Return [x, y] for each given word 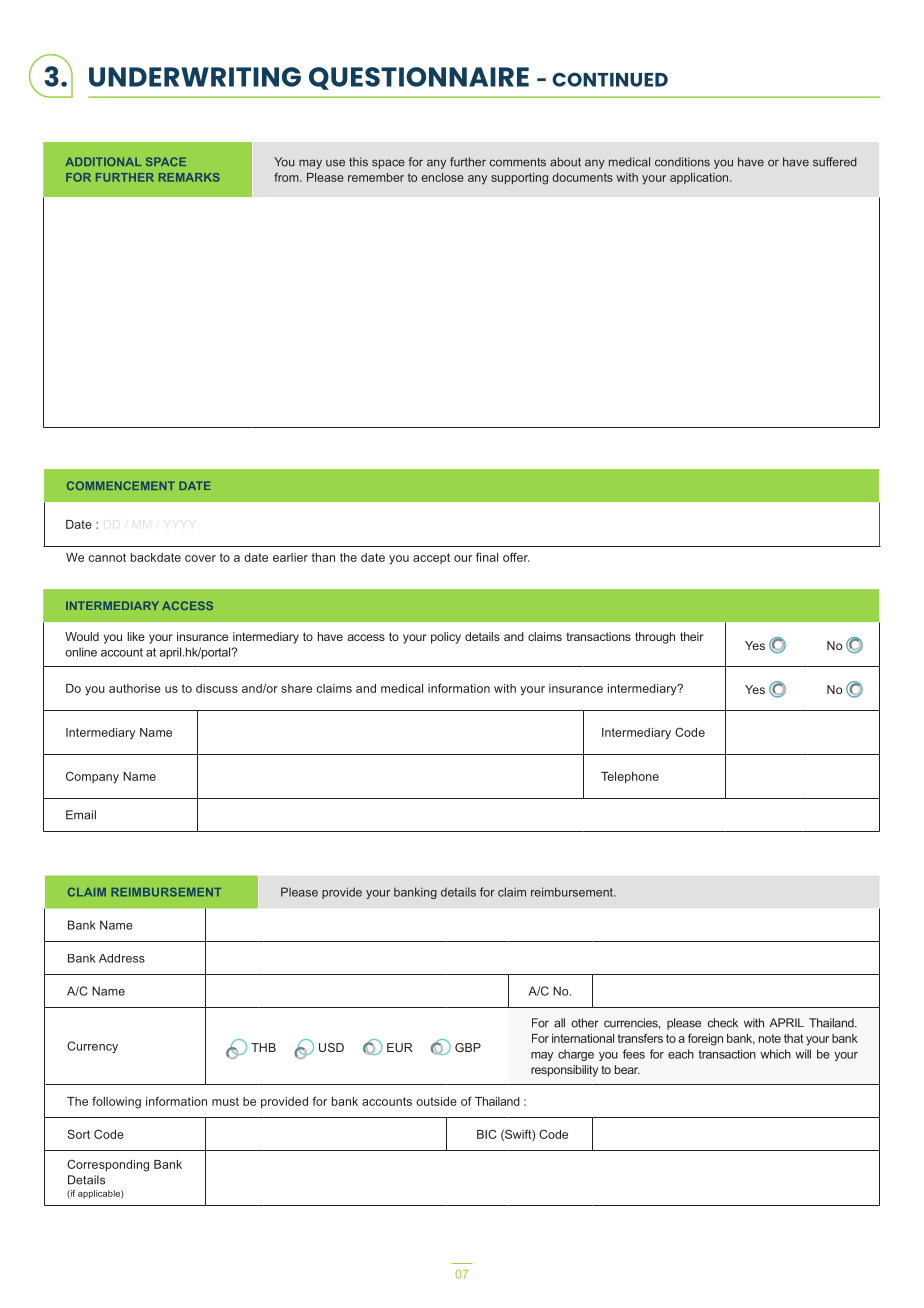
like [136, 636]
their [692, 636]
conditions [682, 162]
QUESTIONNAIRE [419, 78]
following [116, 1102]
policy [446, 638]
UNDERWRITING [195, 77]
